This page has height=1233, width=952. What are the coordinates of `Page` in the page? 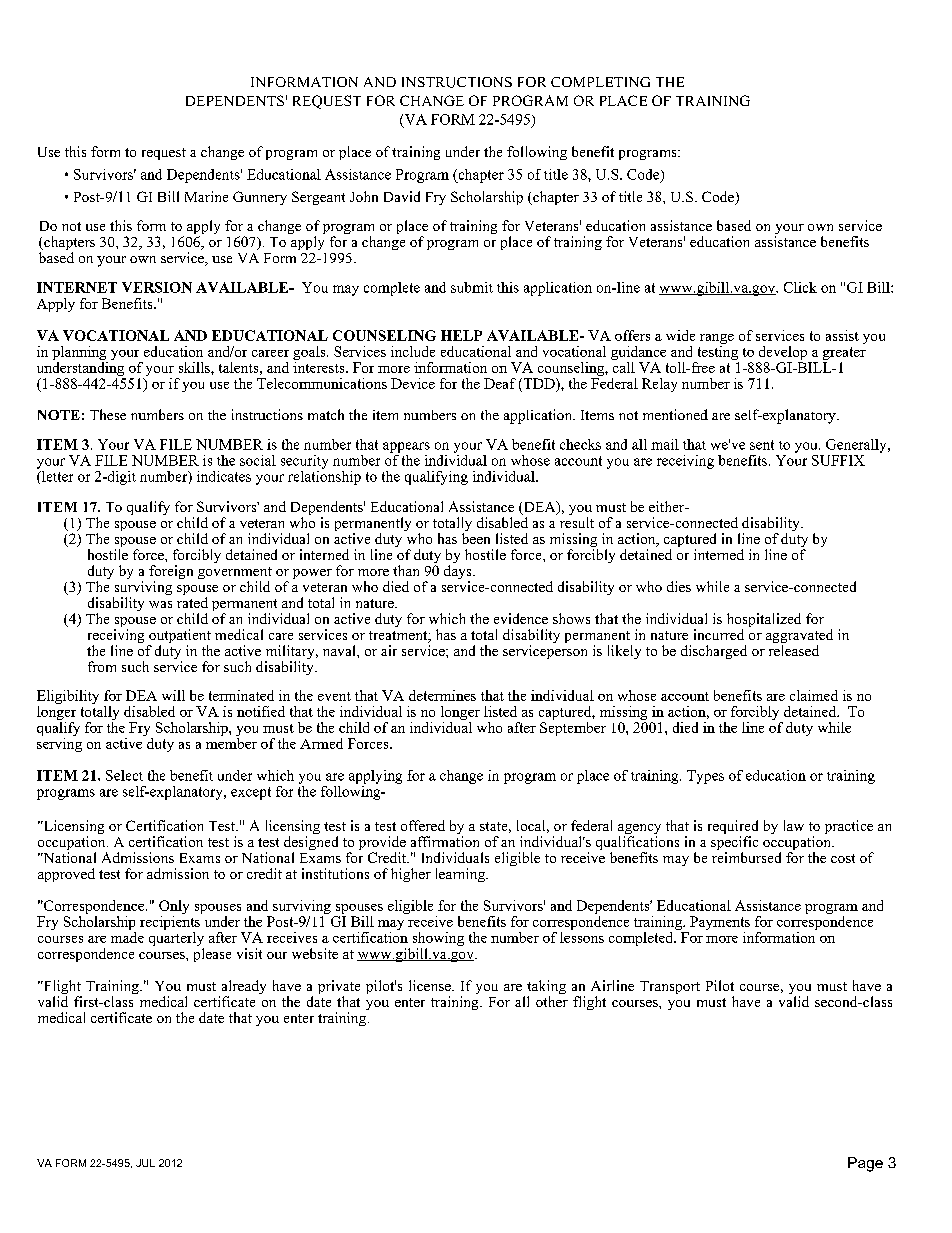 It's located at (865, 1164).
